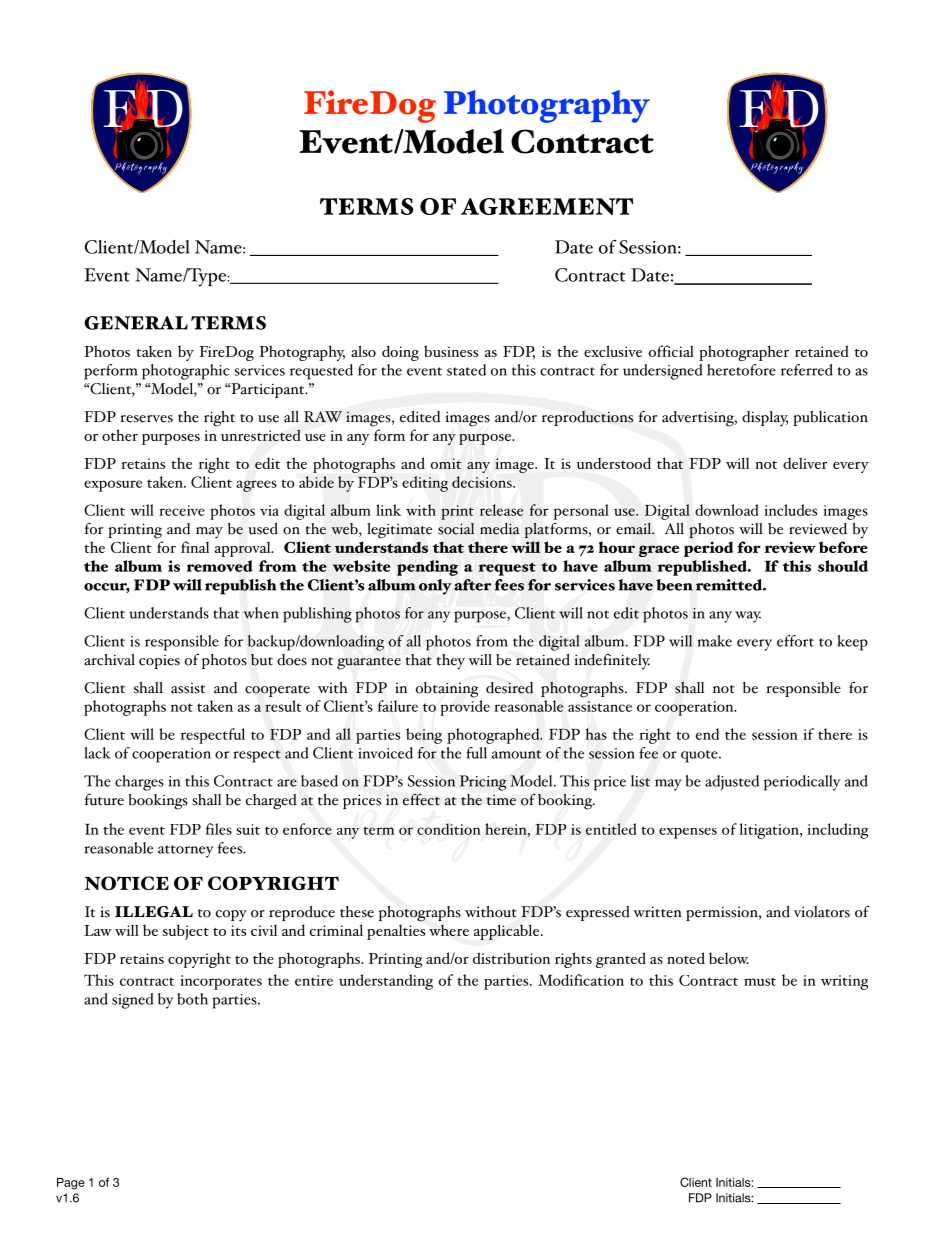 This image has height=1233, width=952. What do you see at coordinates (760, 981) in the image?
I see `must` at bounding box center [760, 981].
